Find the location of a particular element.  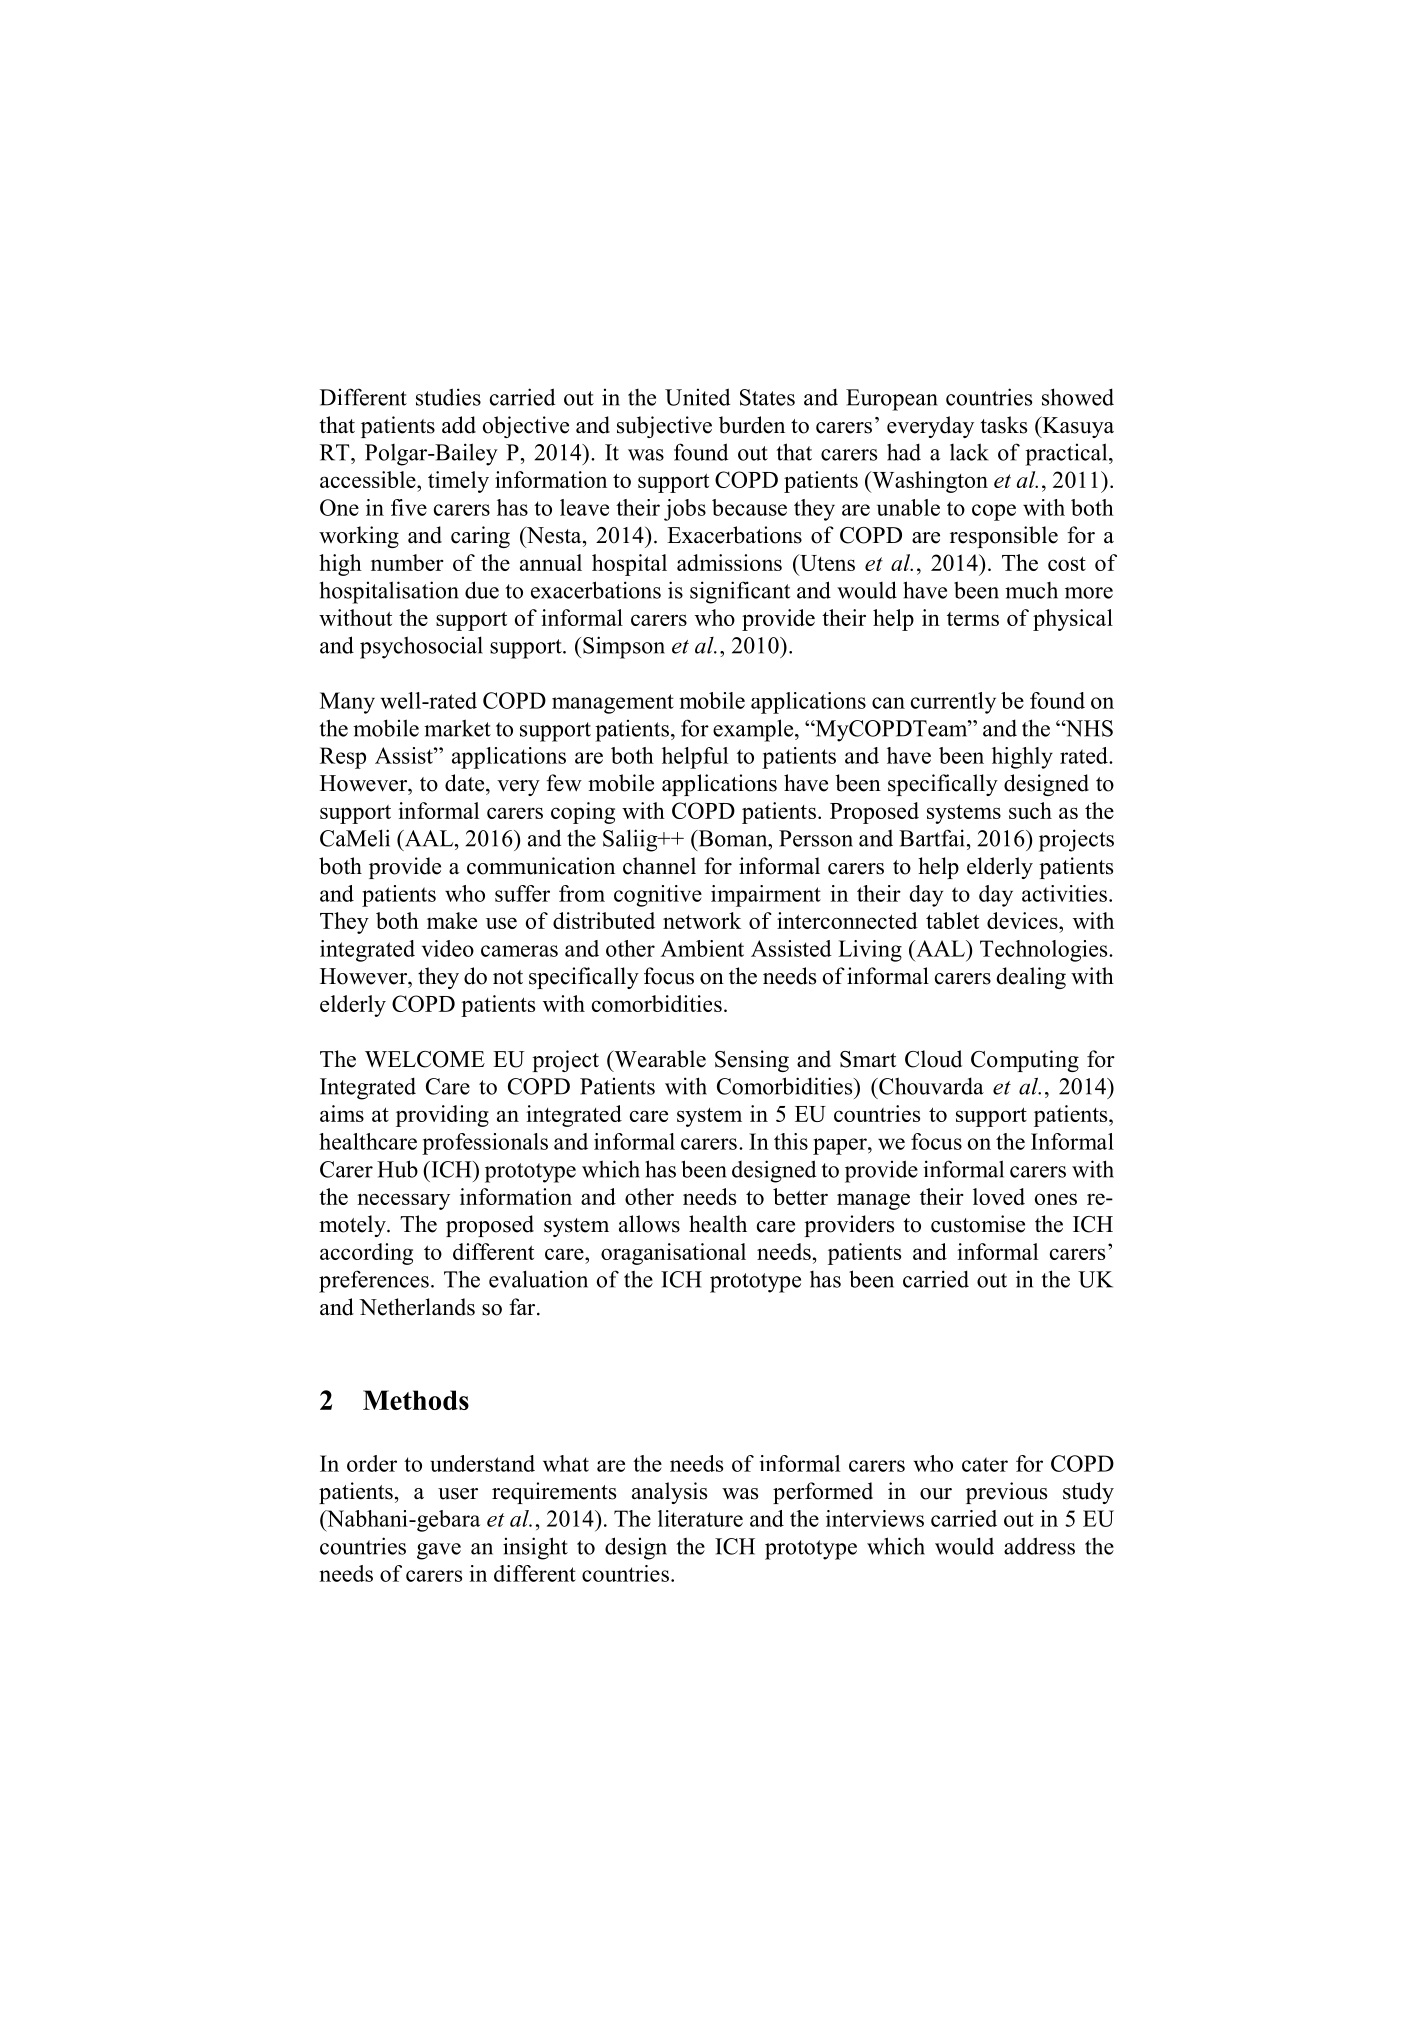

dealing is located at coordinates (1031, 978).
